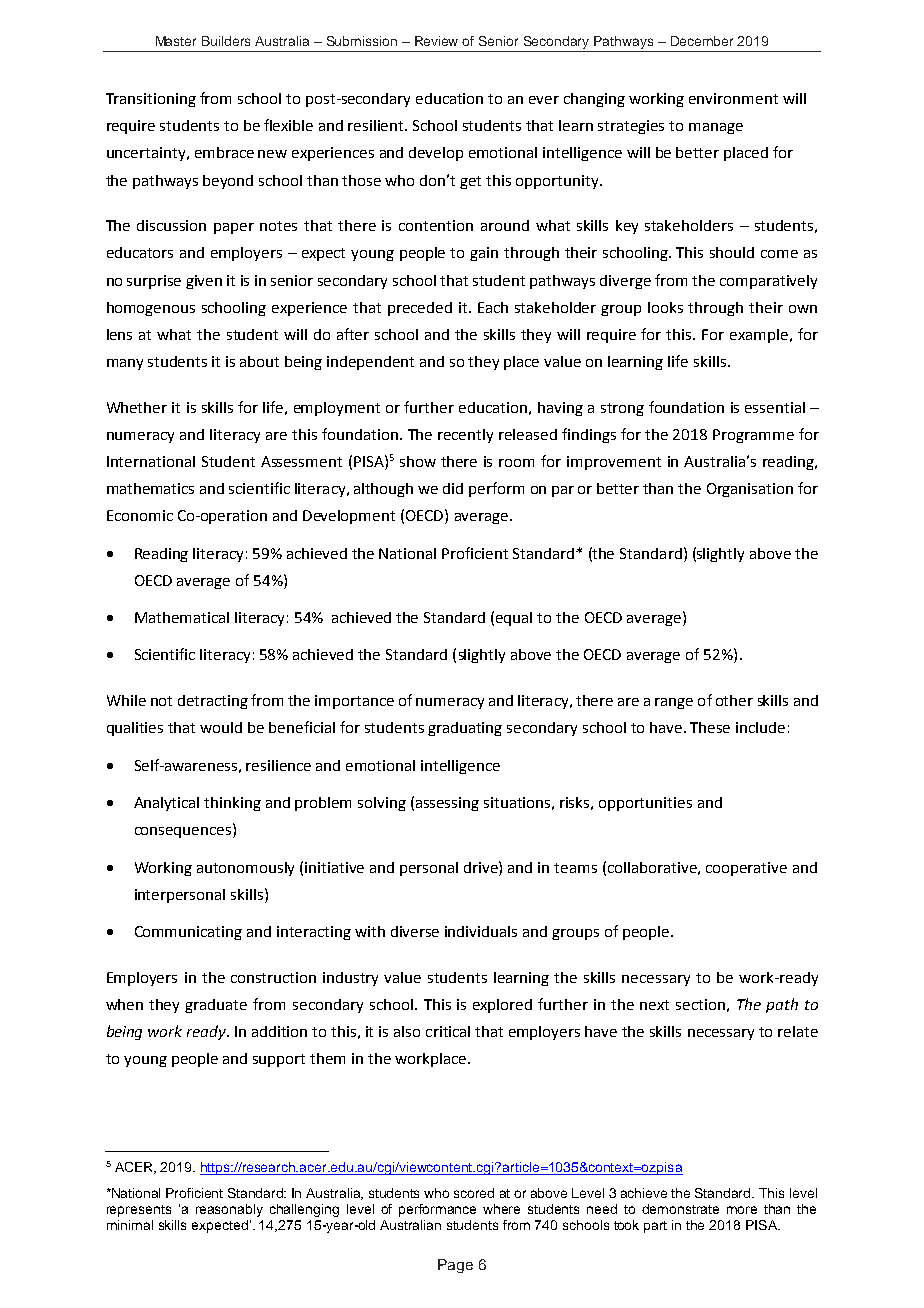 Image resolution: width=924 pixels, height=1308 pixels. I want to click on environment, so click(733, 98).
